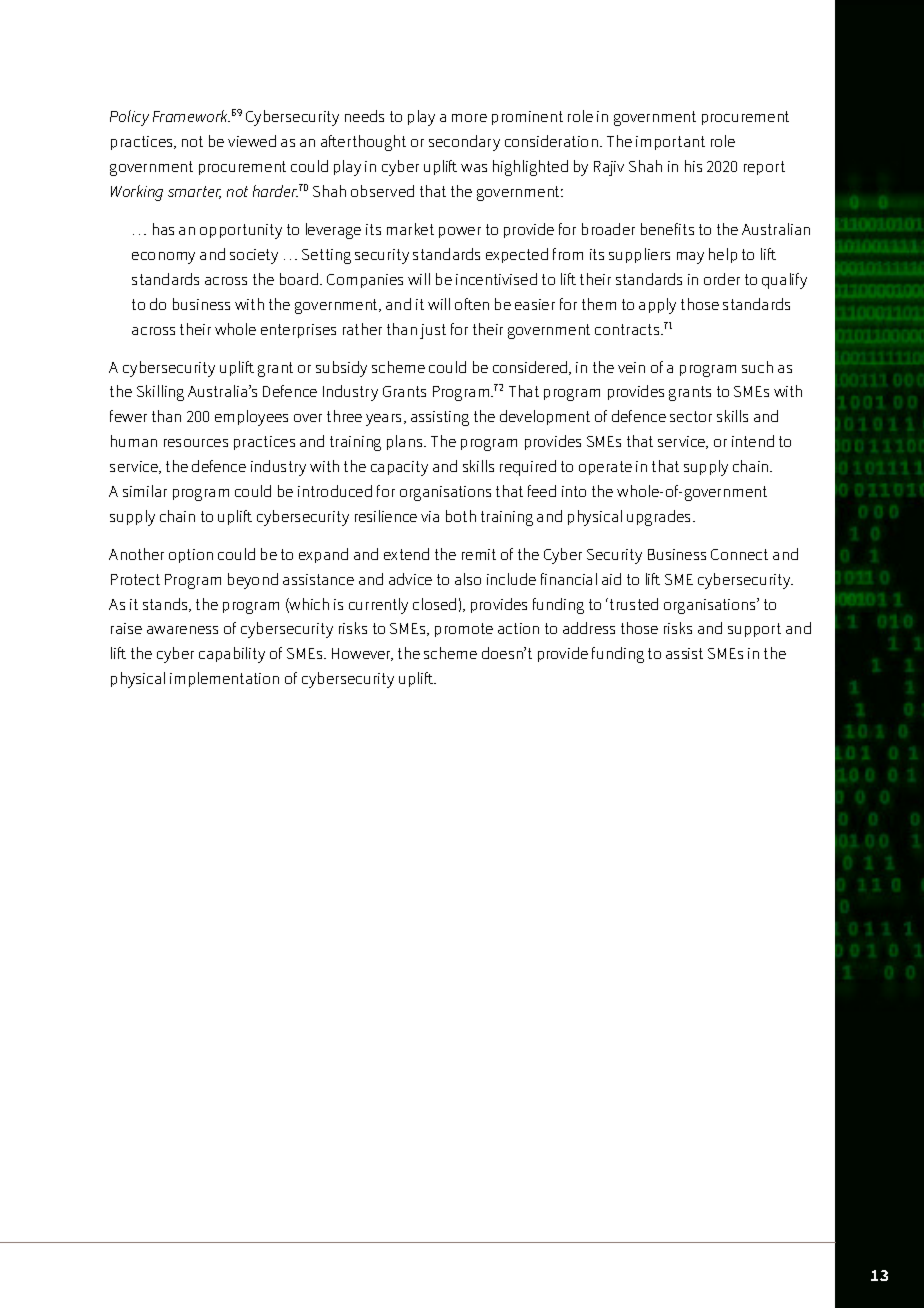 The width and height of the page is (924, 1308). Describe the element at coordinates (464, 143) in the page. I see `secondary` at that location.
